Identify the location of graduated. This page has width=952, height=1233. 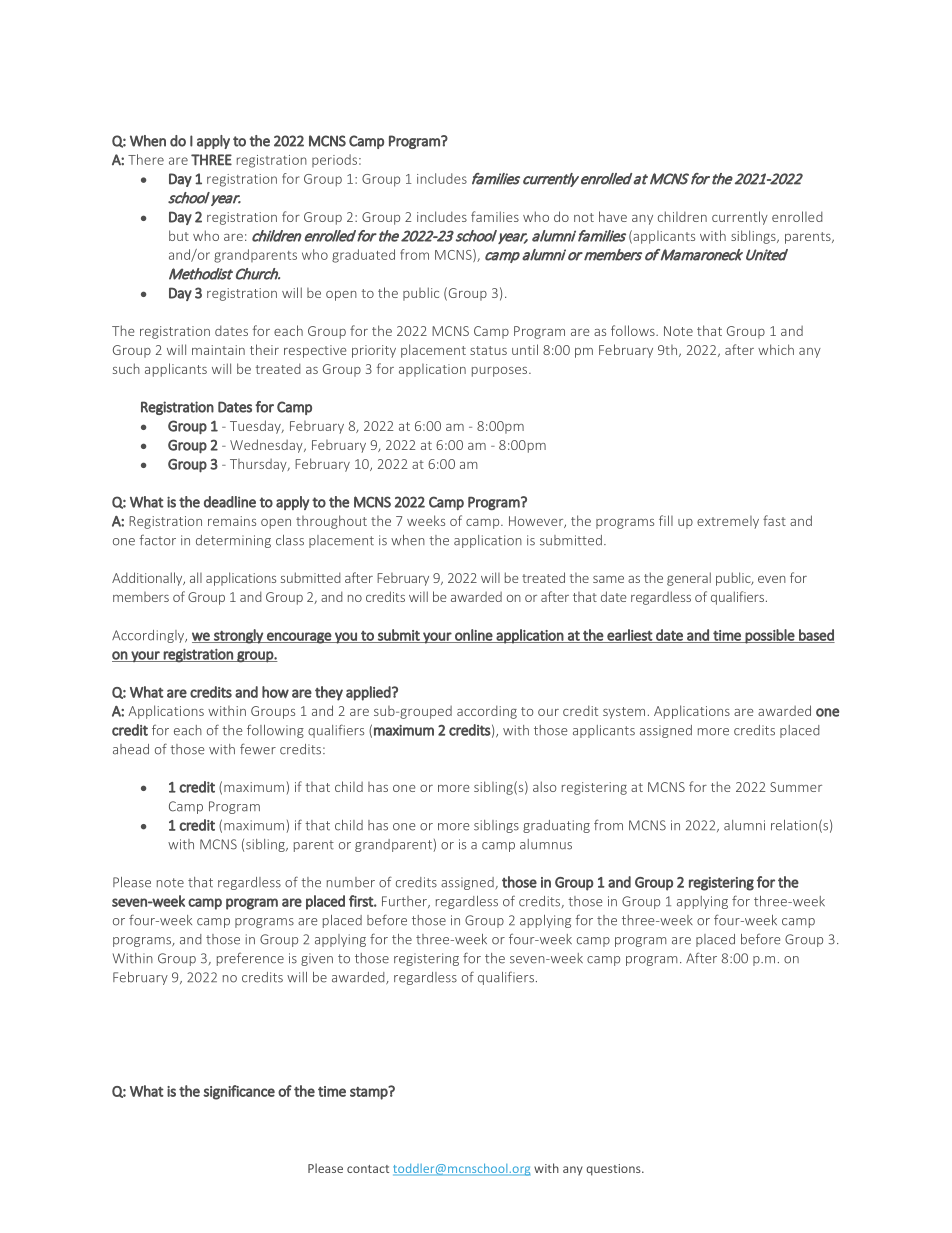
(363, 256).
